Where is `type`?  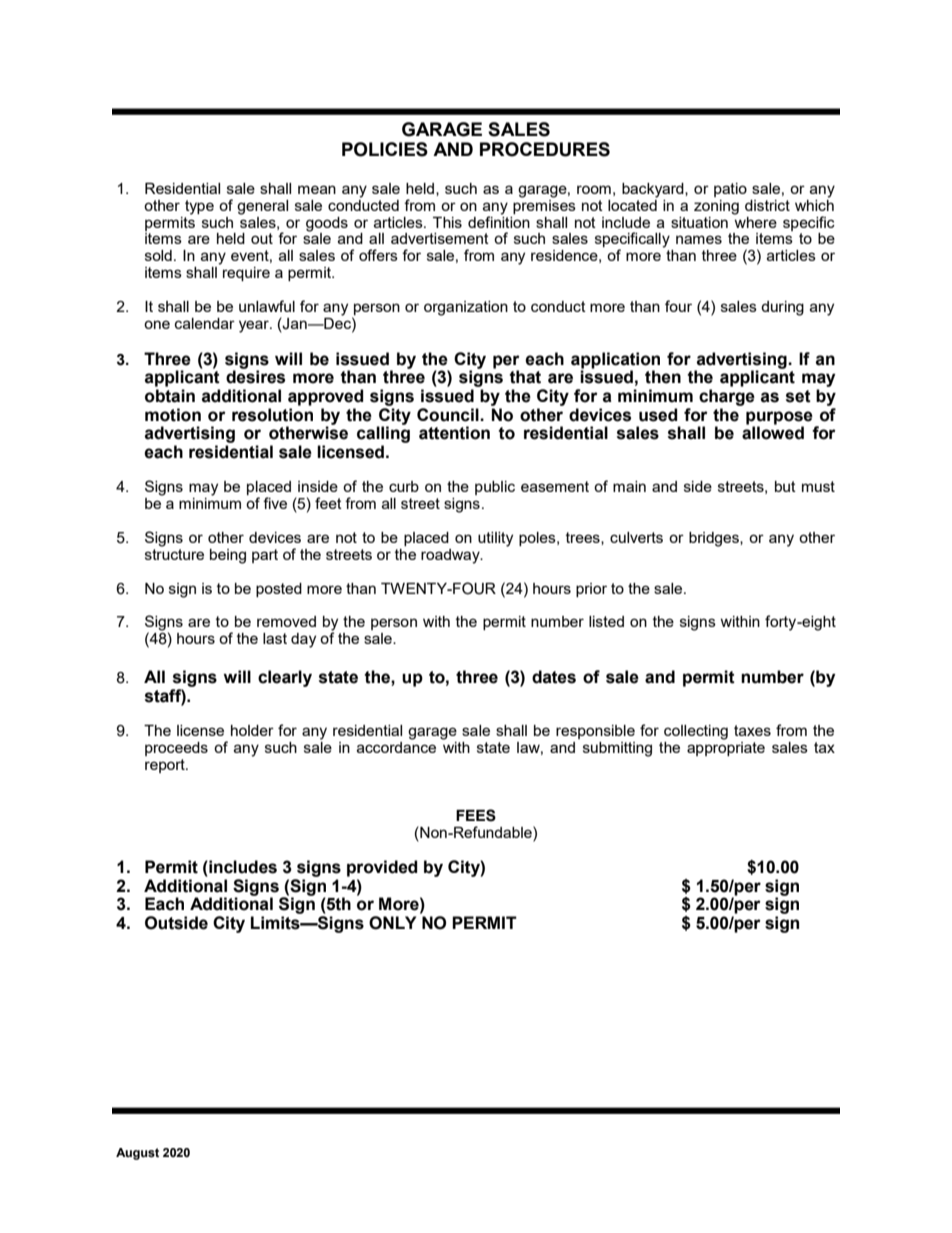
type is located at coordinates (199, 207).
